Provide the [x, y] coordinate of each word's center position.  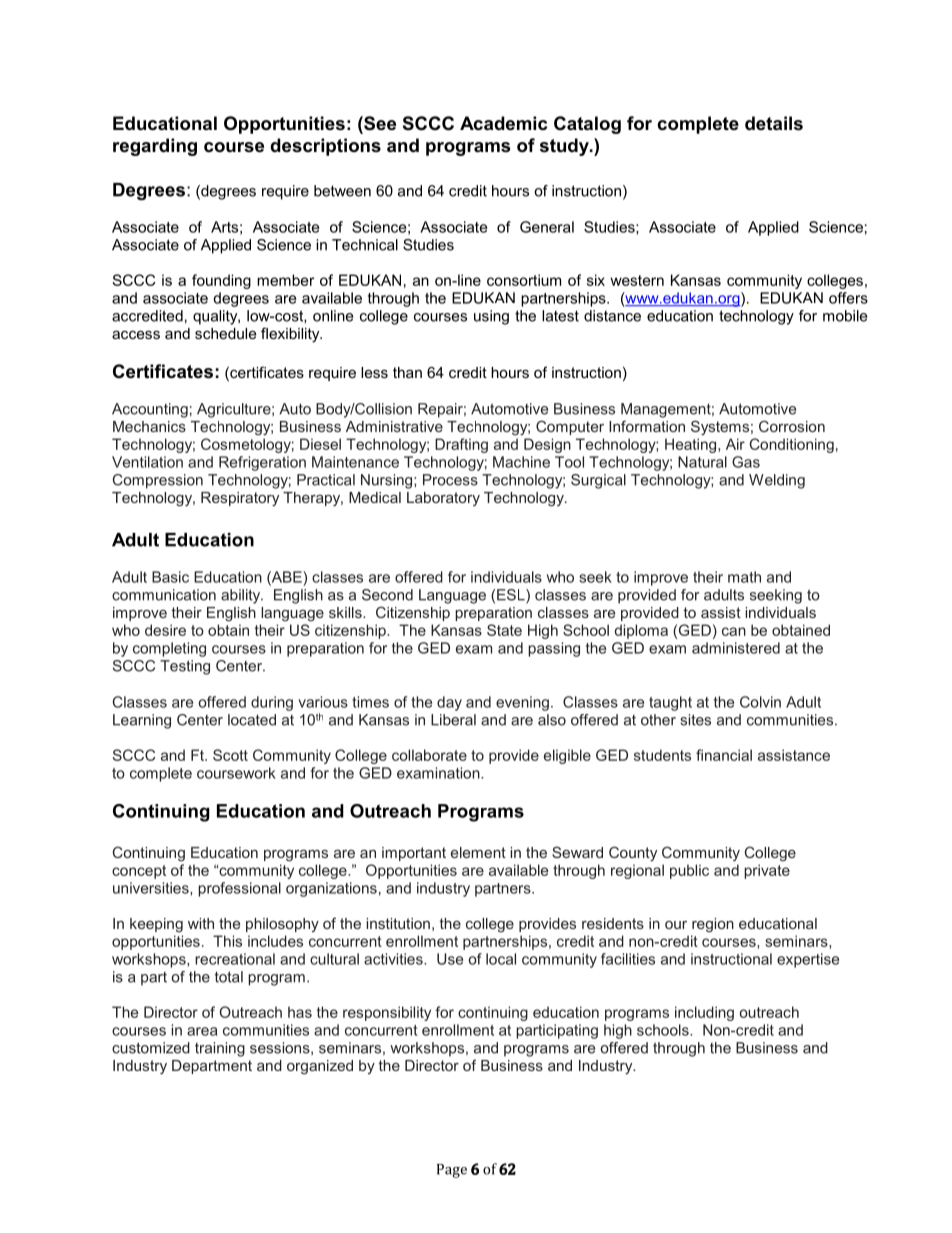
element [478, 852]
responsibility [387, 1013]
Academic [503, 123]
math [744, 577]
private [767, 871]
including [704, 1013]
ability [242, 596]
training [220, 1049]
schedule [226, 333]
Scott [230, 755]
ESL [512, 596]
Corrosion [792, 426]
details [774, 123]
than [407, 372]
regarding [155, 147]
